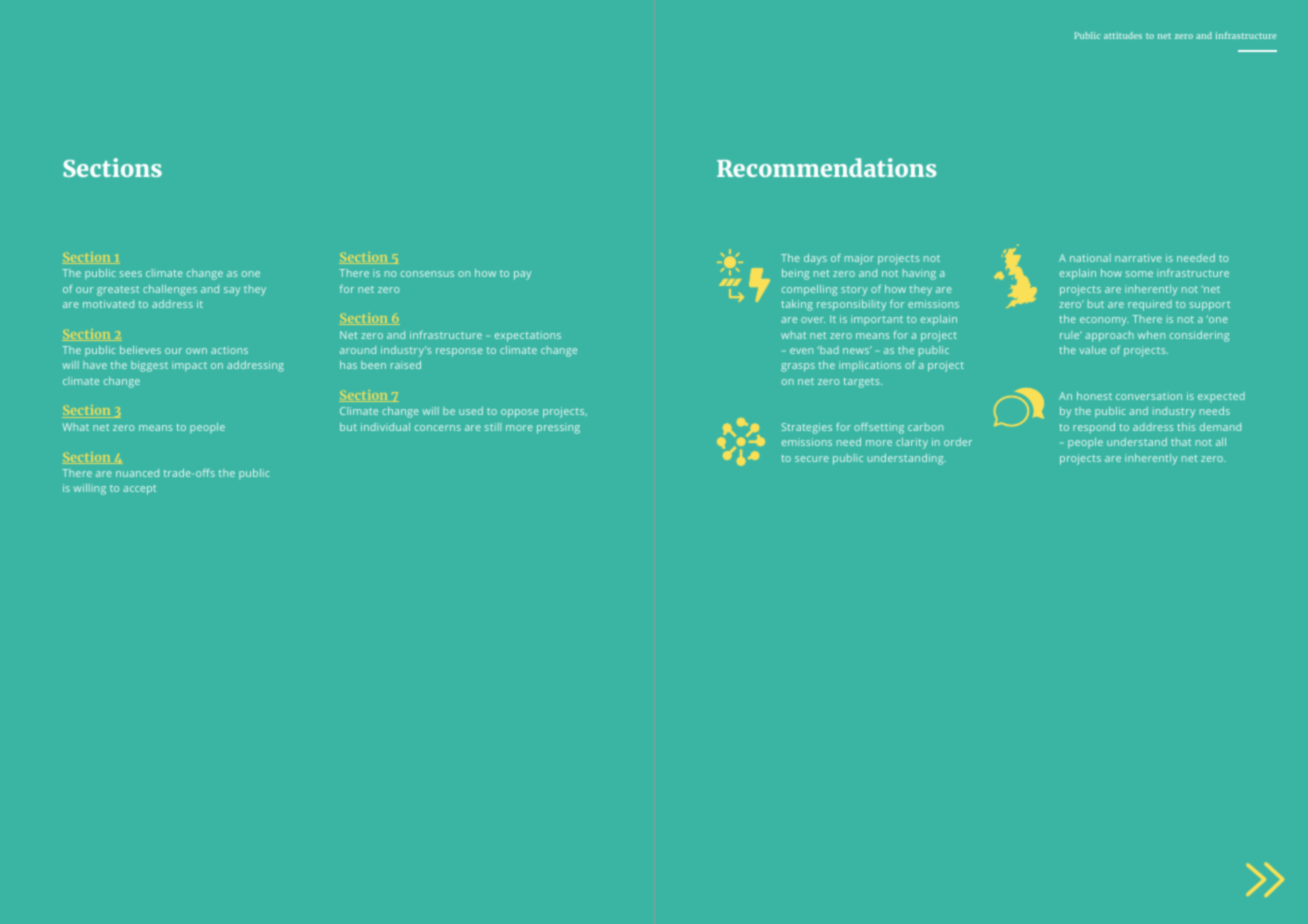  I want to click on sees, so click(131, 274).
